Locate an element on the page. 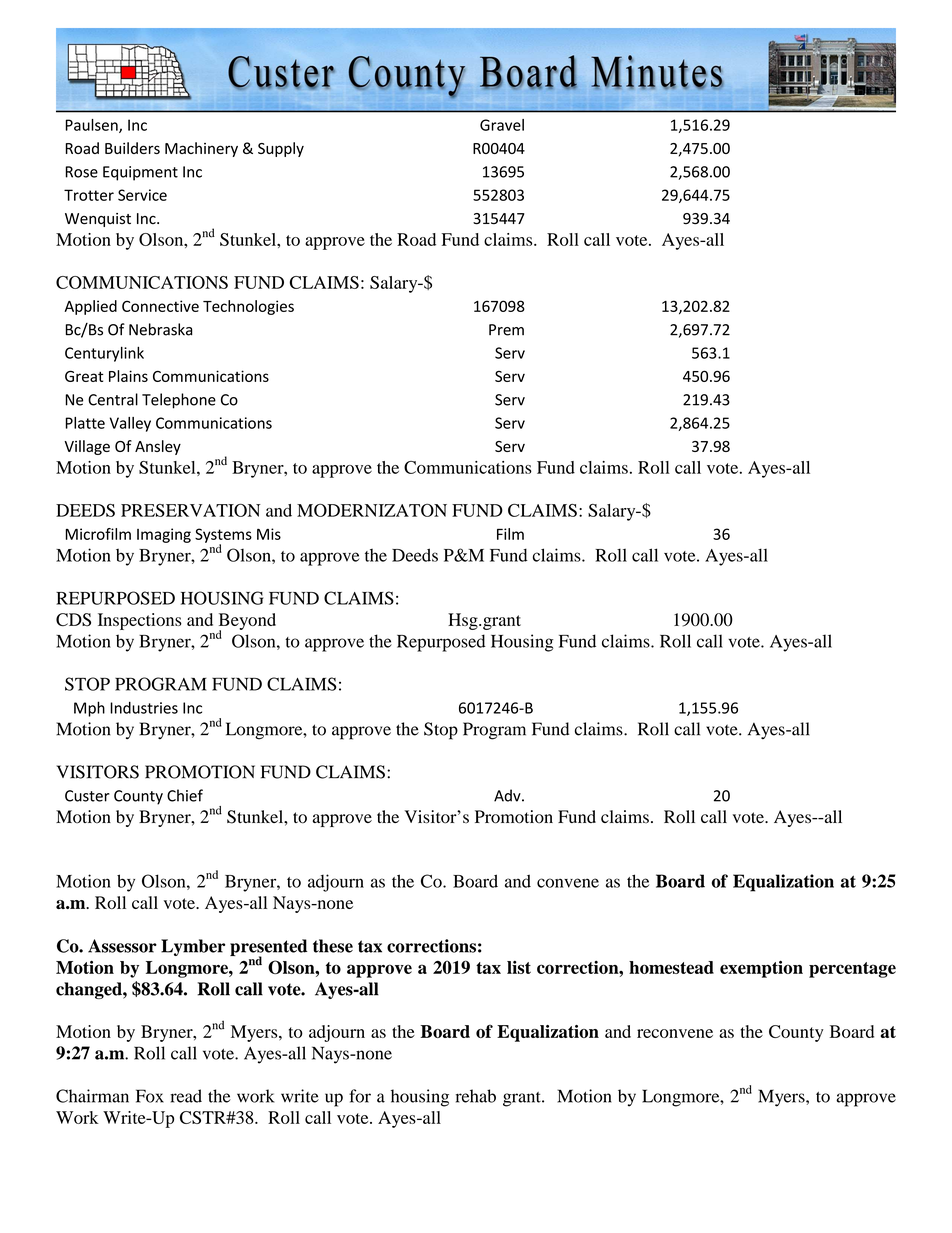  Machinery is located at coordinates (201, 149).
